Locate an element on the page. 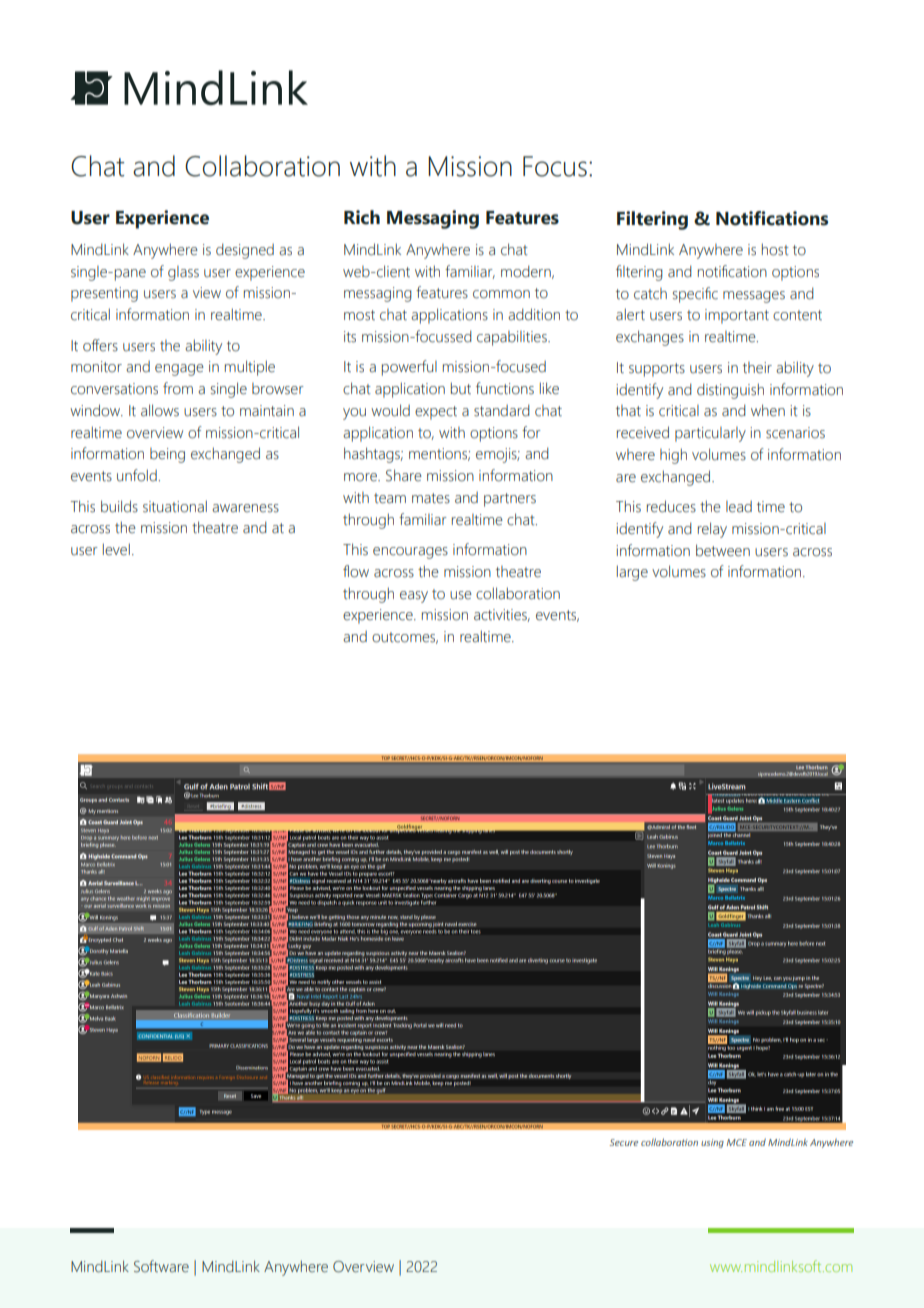 Image resolution: width=924 pixels, height=1308 pixels. common is located at coordinates (501, 294).
